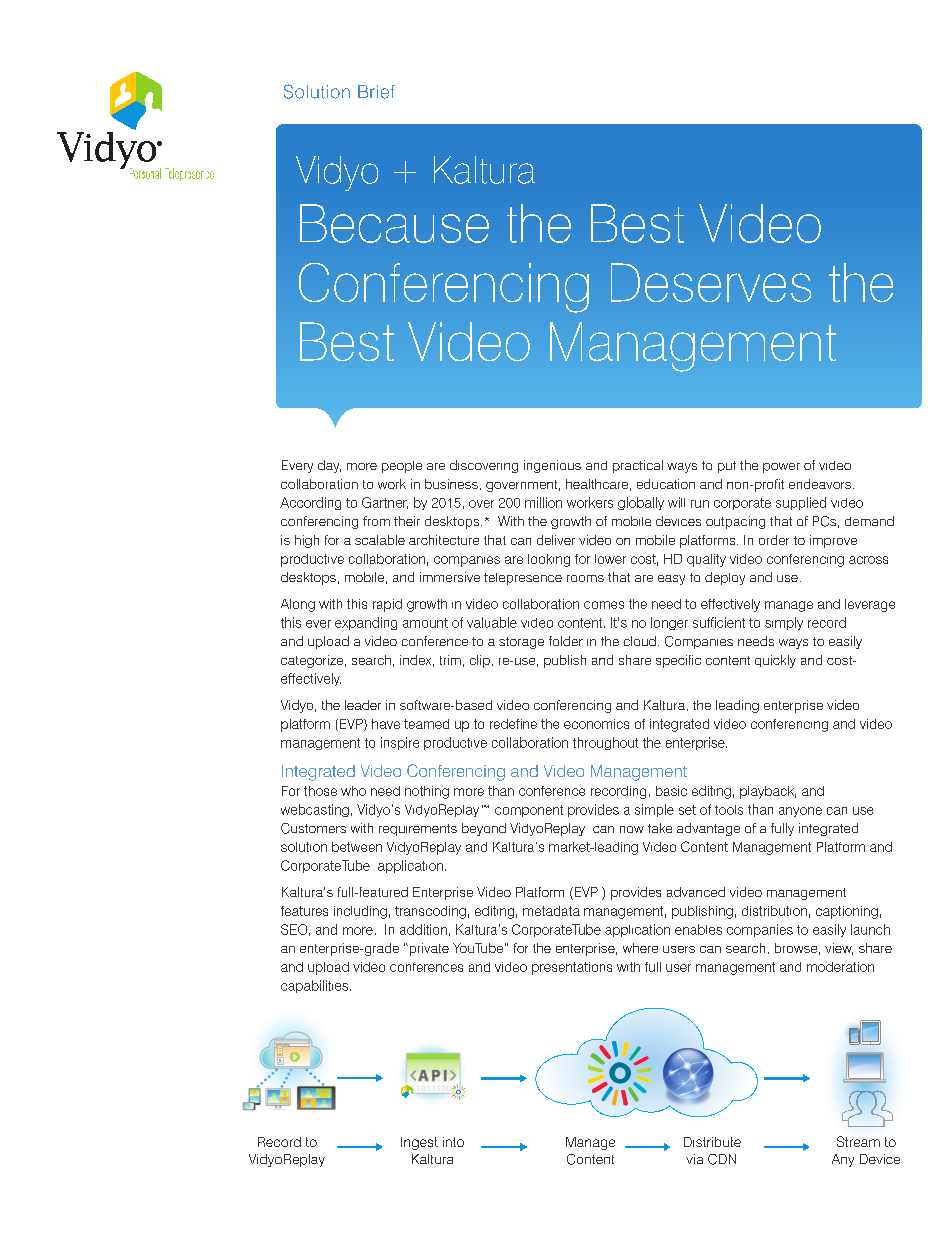 The height and width of the screenshot is (1233, 952). Describe the element at coordinates (694, 1159) in the screenshot. I see `via` at that location.
